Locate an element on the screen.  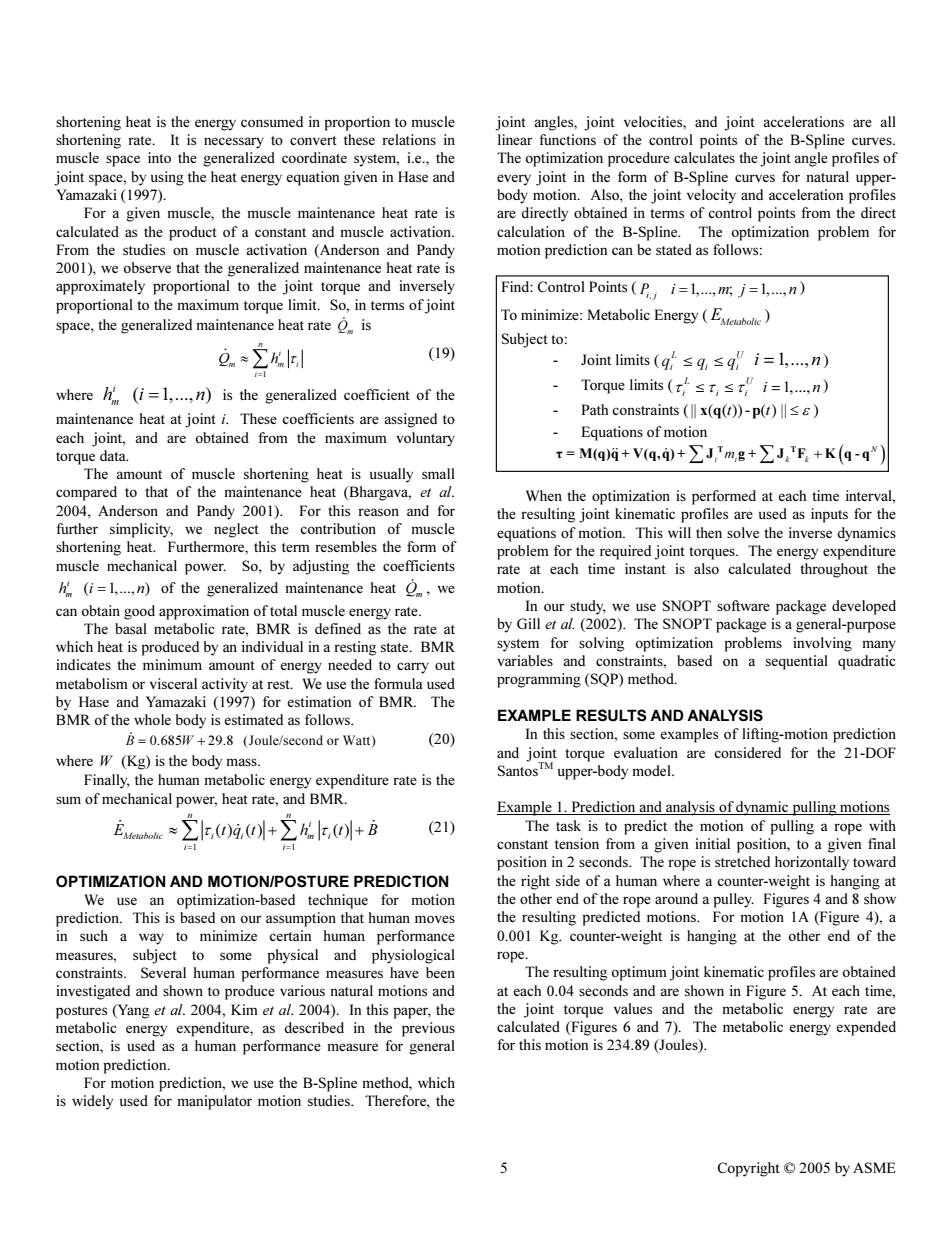
manipulator is located at coordinates (214, 1102).
